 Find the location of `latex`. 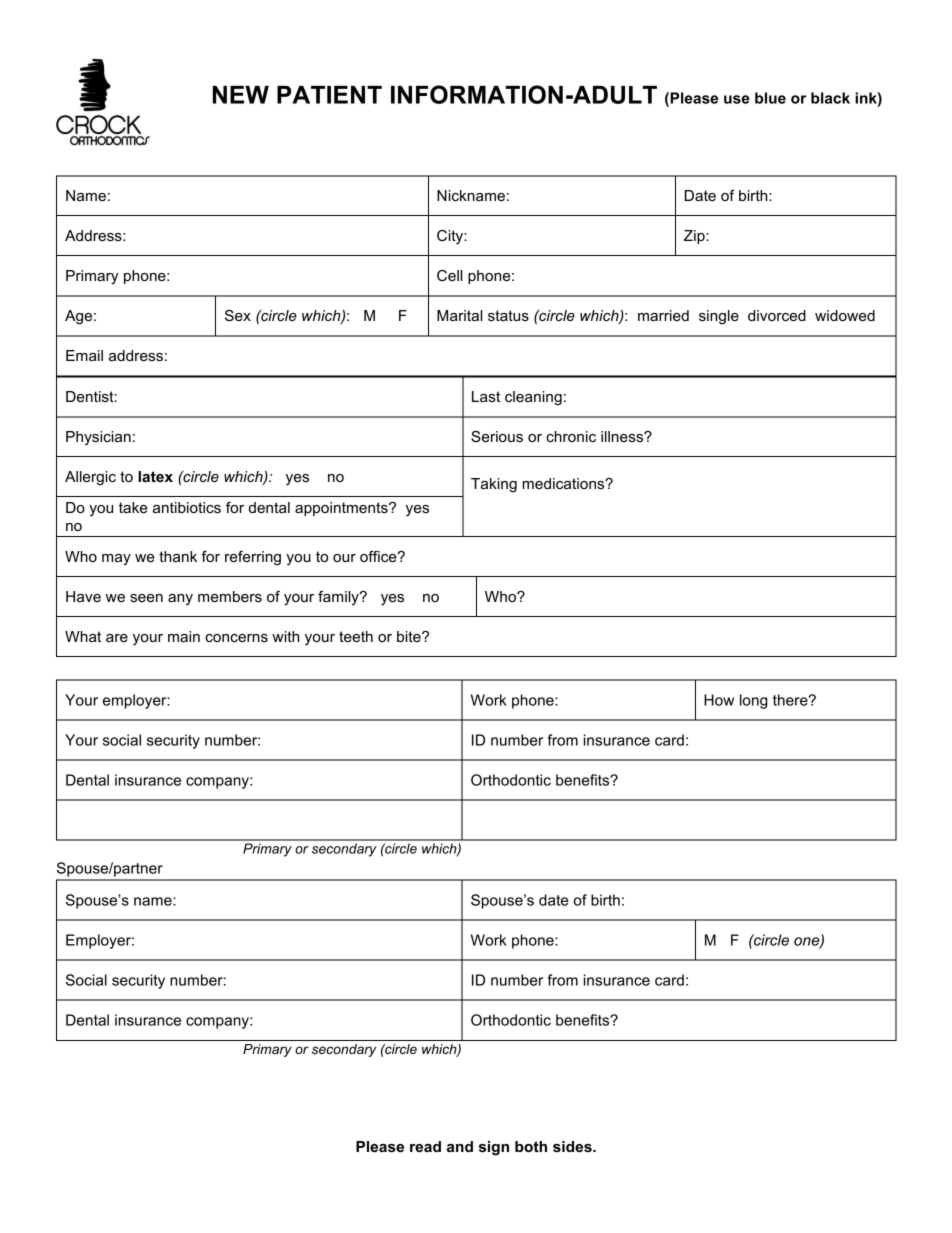

latex is located at coordinates (155, 476).
